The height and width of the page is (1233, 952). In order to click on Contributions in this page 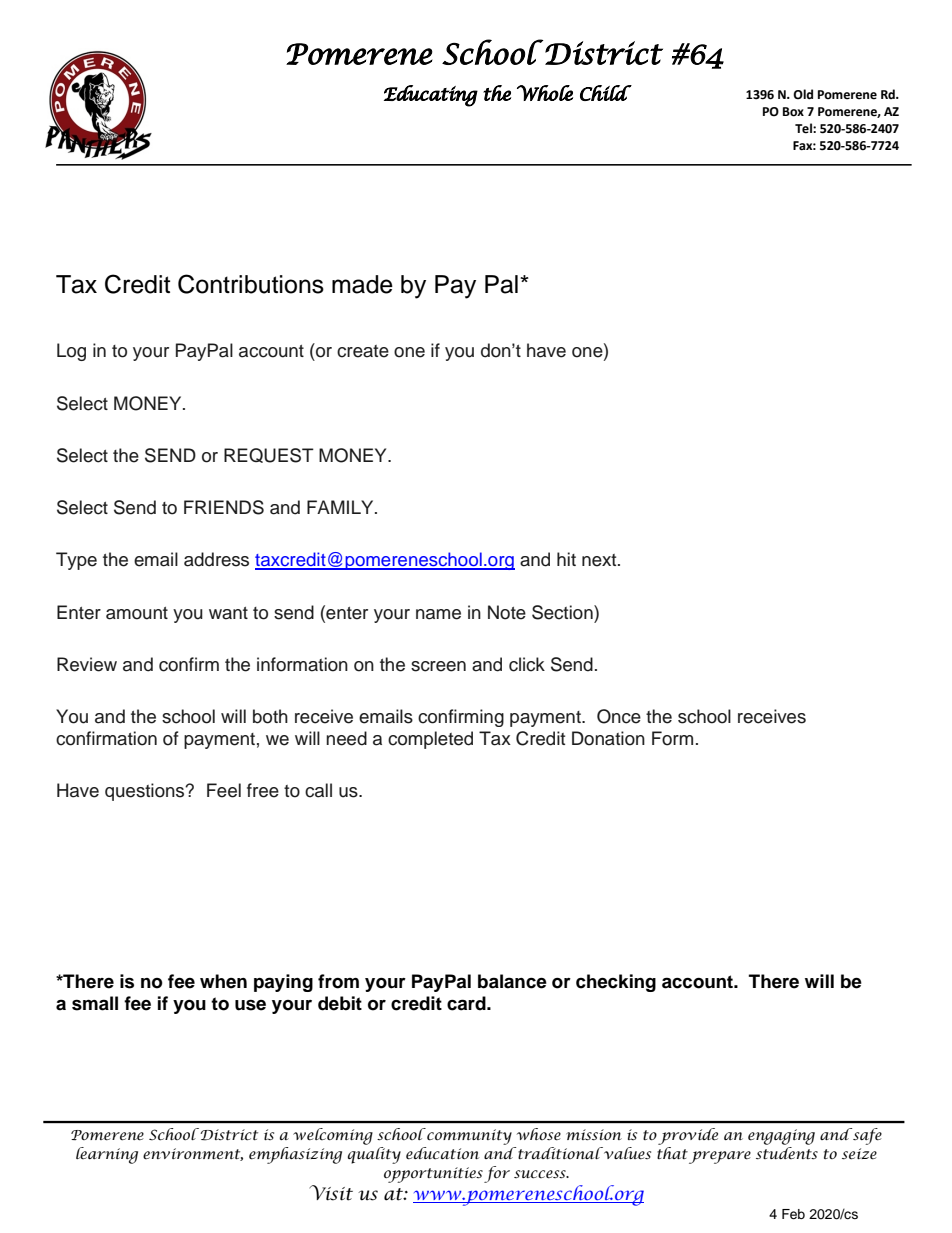, I will do `click(251, 284)`.
